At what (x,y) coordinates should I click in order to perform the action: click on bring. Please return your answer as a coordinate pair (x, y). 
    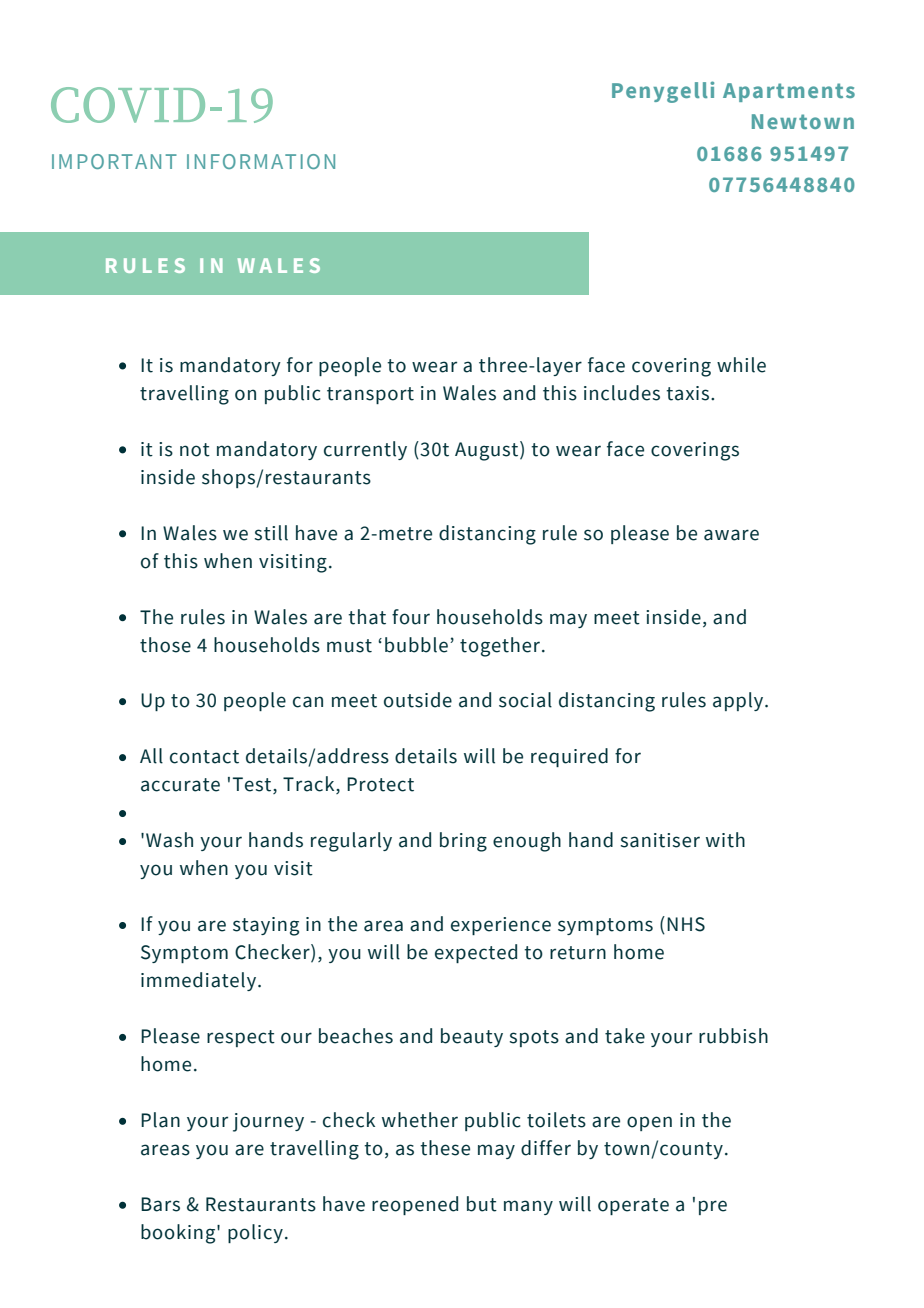
    Looking at the image, I should click on (463, 842).
